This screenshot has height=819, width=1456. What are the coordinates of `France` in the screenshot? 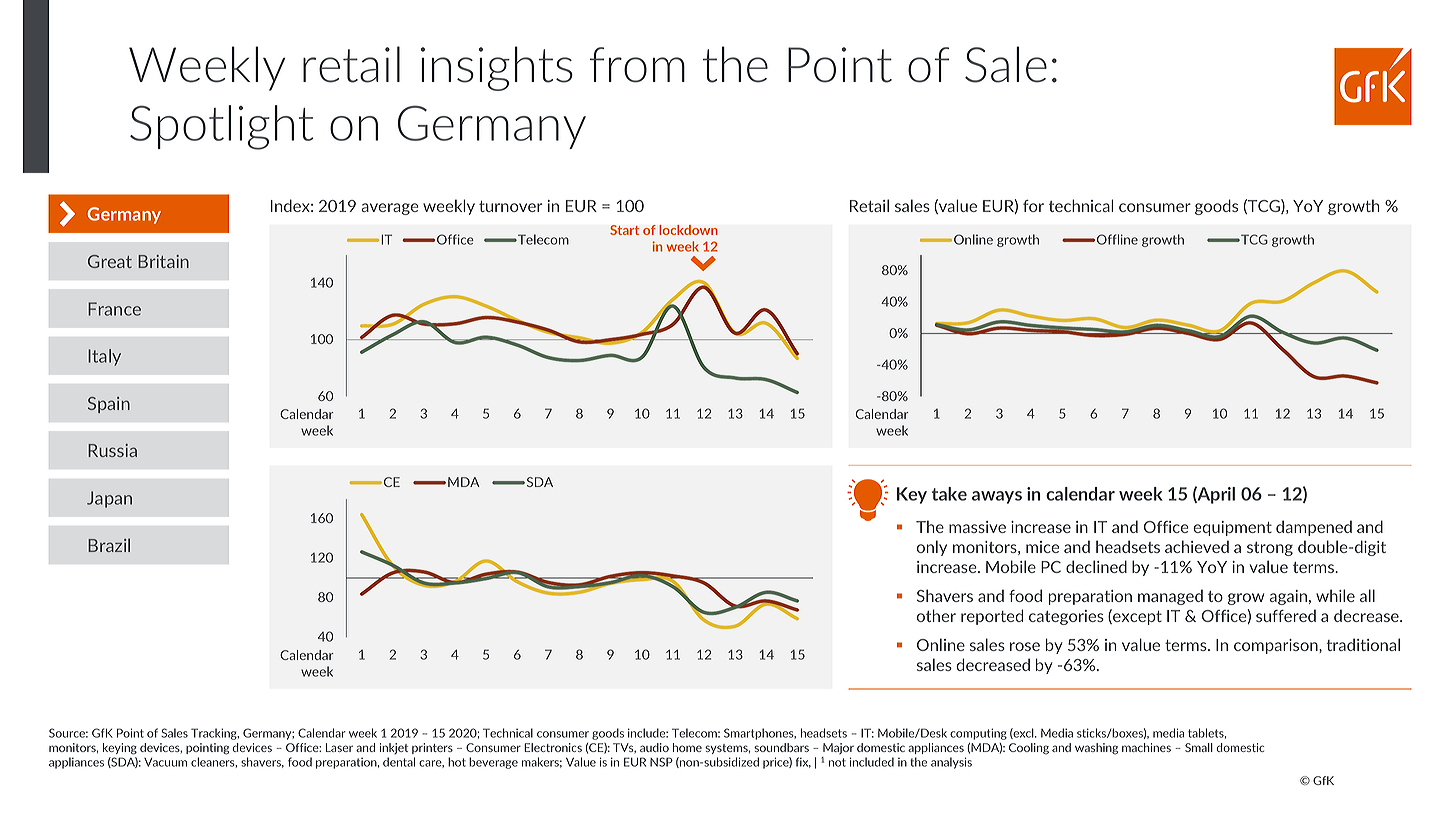 It's located at (114, 309).
